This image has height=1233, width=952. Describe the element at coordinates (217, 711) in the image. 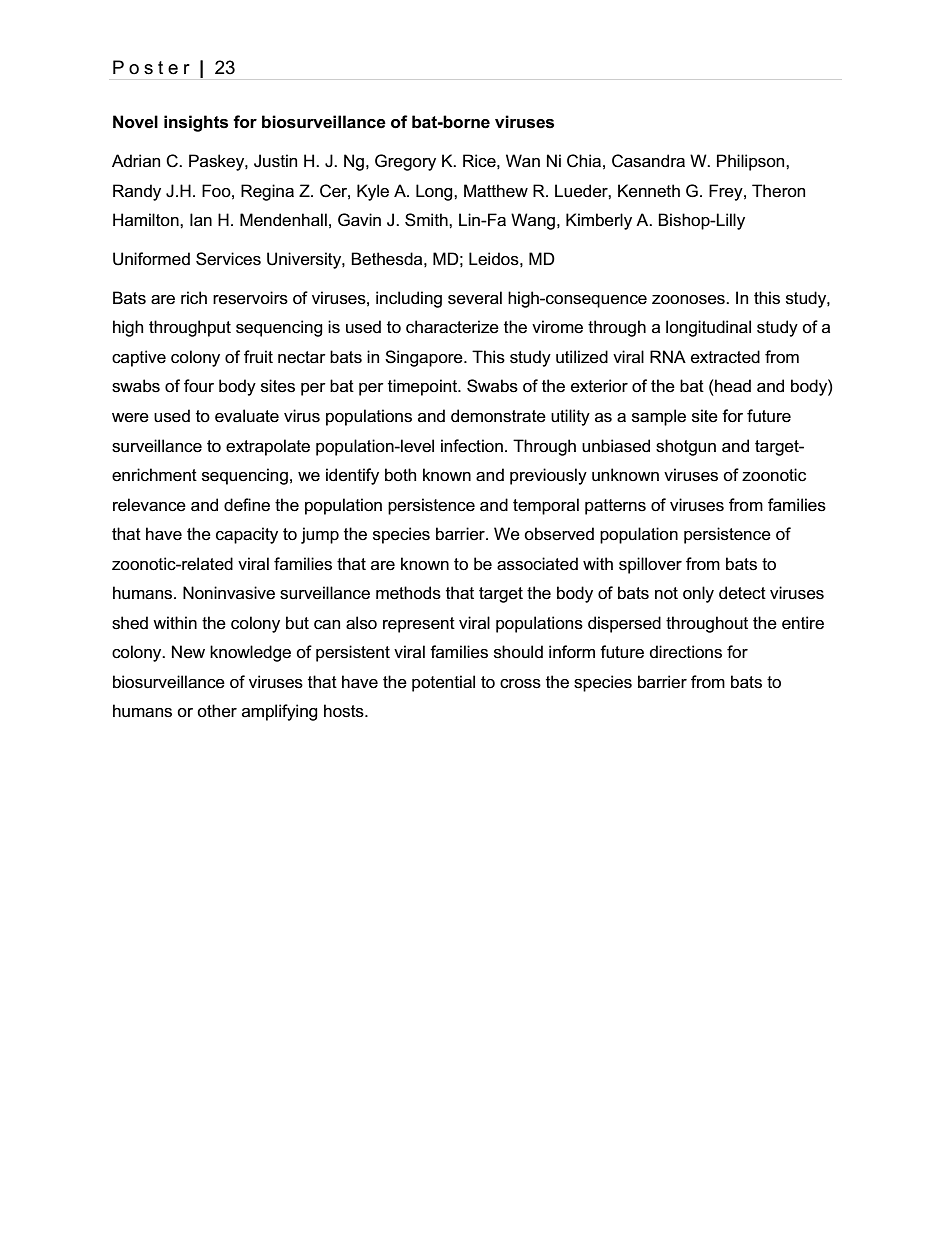

I see `other` at that location.
